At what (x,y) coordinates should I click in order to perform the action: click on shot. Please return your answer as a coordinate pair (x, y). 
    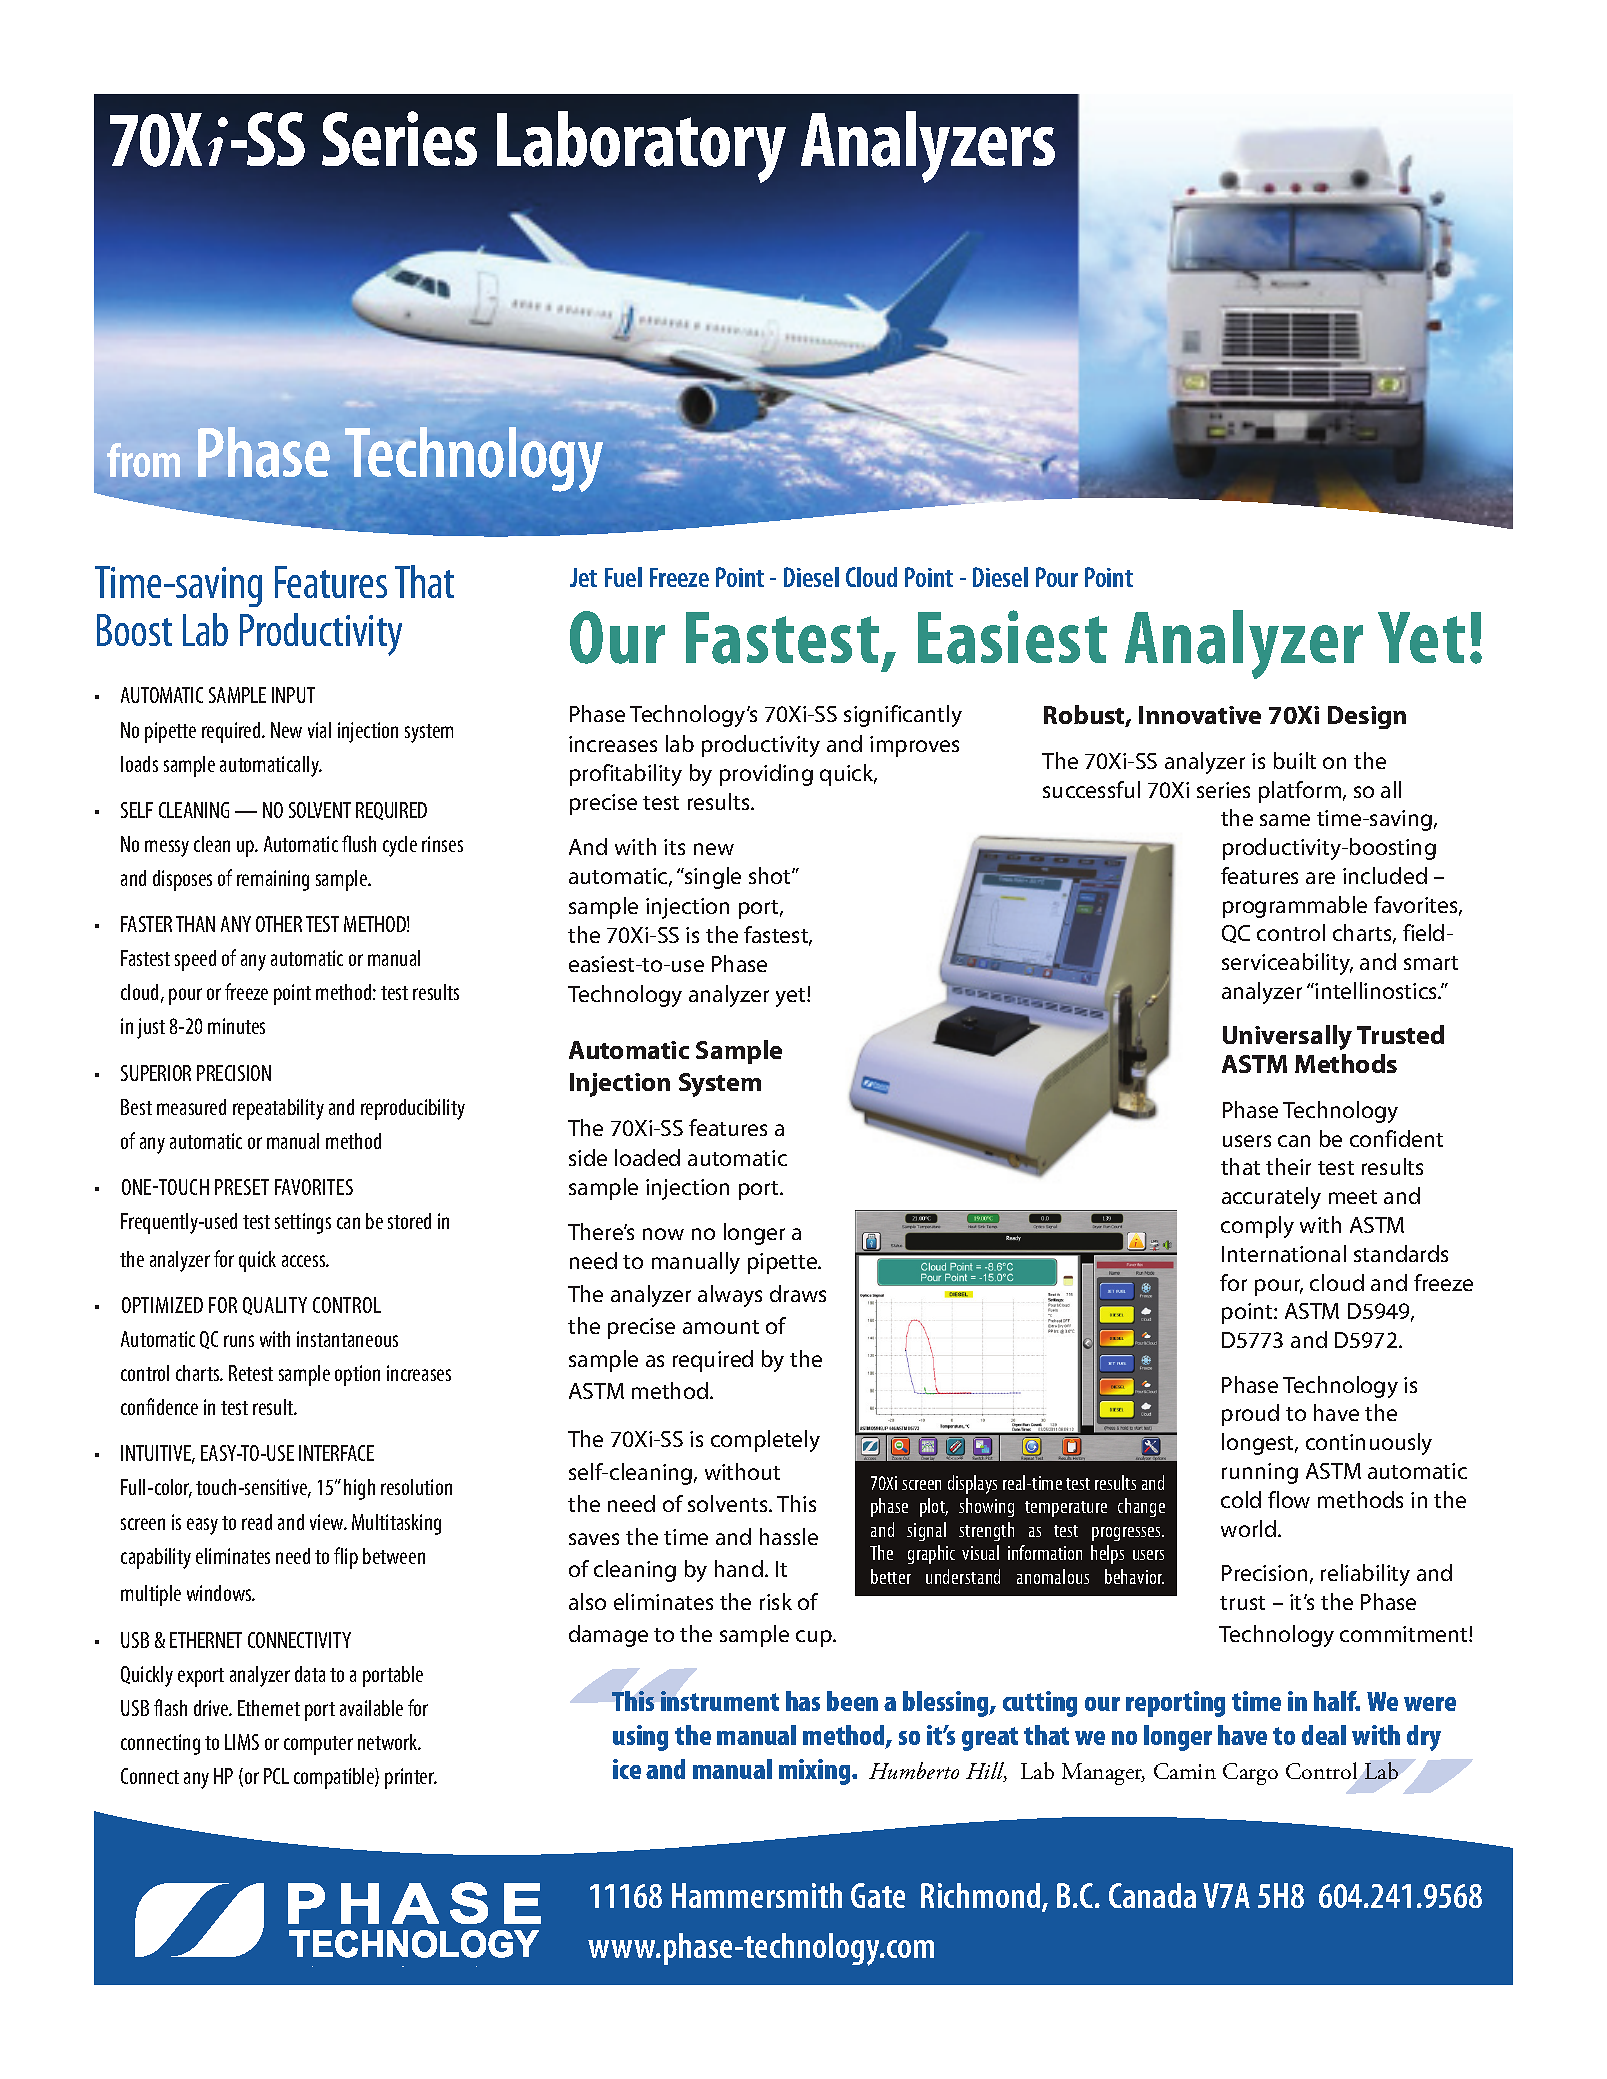
    Looking at the image, I should click on (771, 875).
